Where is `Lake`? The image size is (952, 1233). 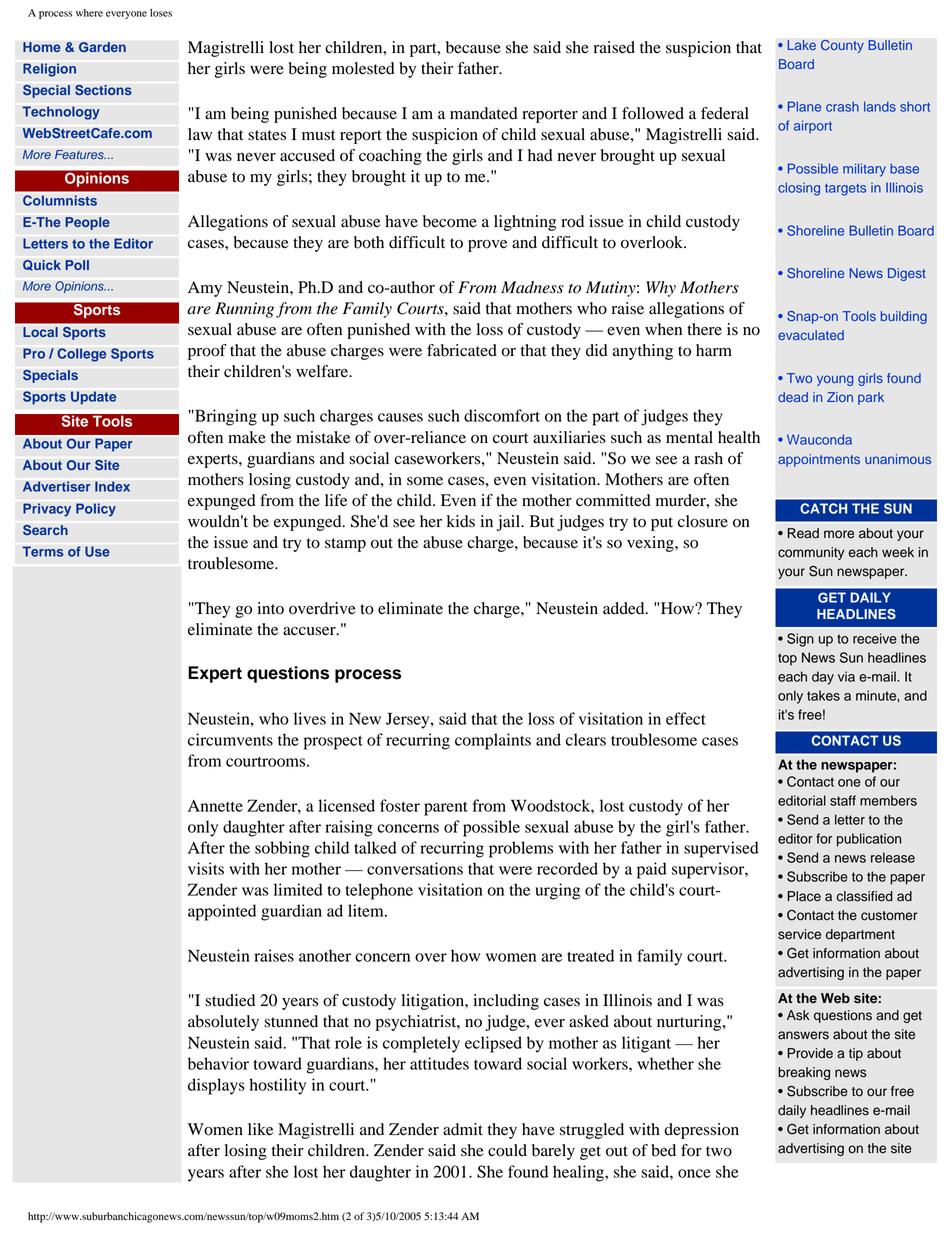 Lake is located at coordinates (801, 45).
